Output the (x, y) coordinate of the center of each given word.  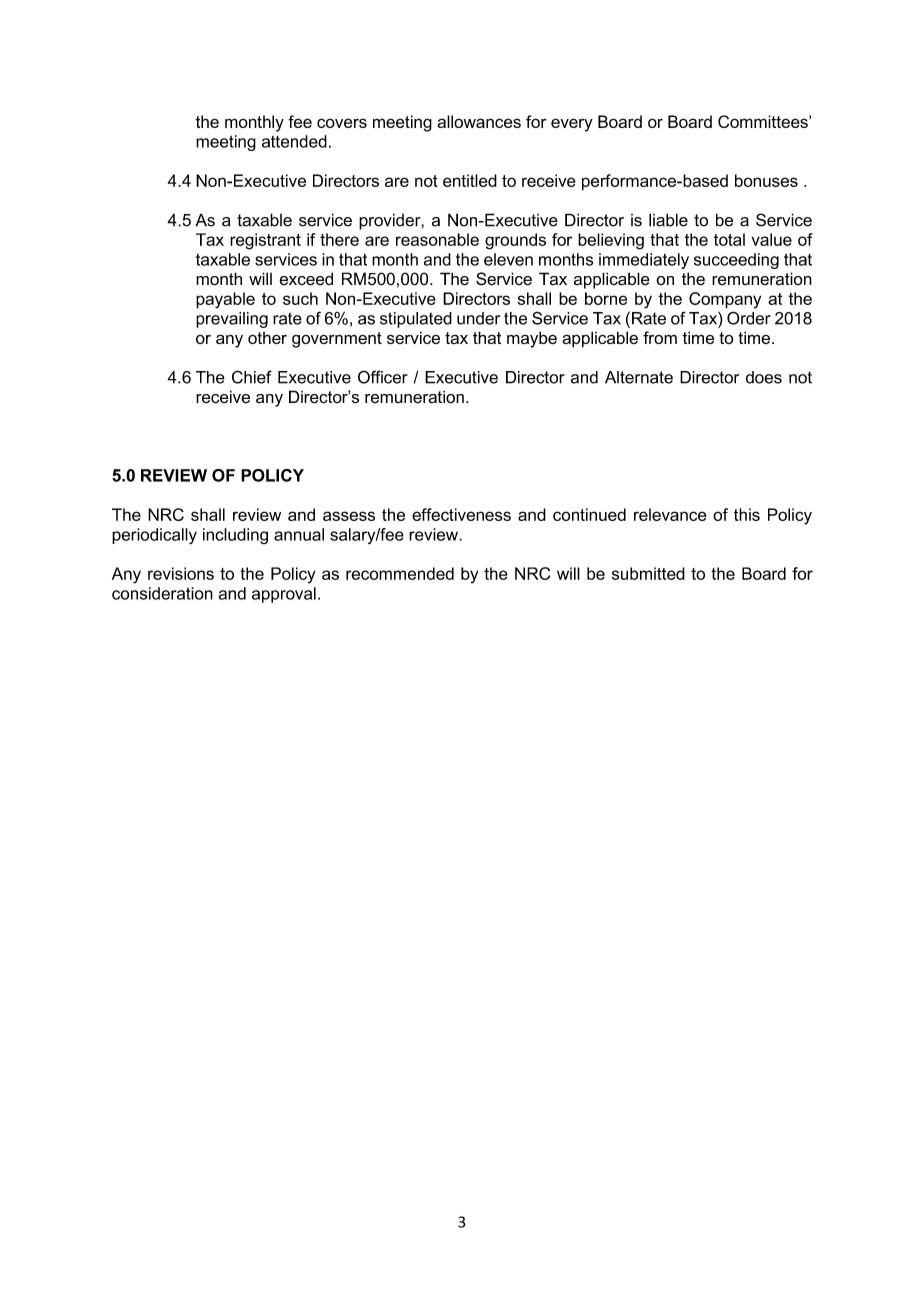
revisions (181, 573)
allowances (479, 121)
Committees (764, 121)
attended (294, 141)
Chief (252, 377)
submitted (648, 573)
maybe (532, 339)
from (660, 337)
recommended (400, 573)
